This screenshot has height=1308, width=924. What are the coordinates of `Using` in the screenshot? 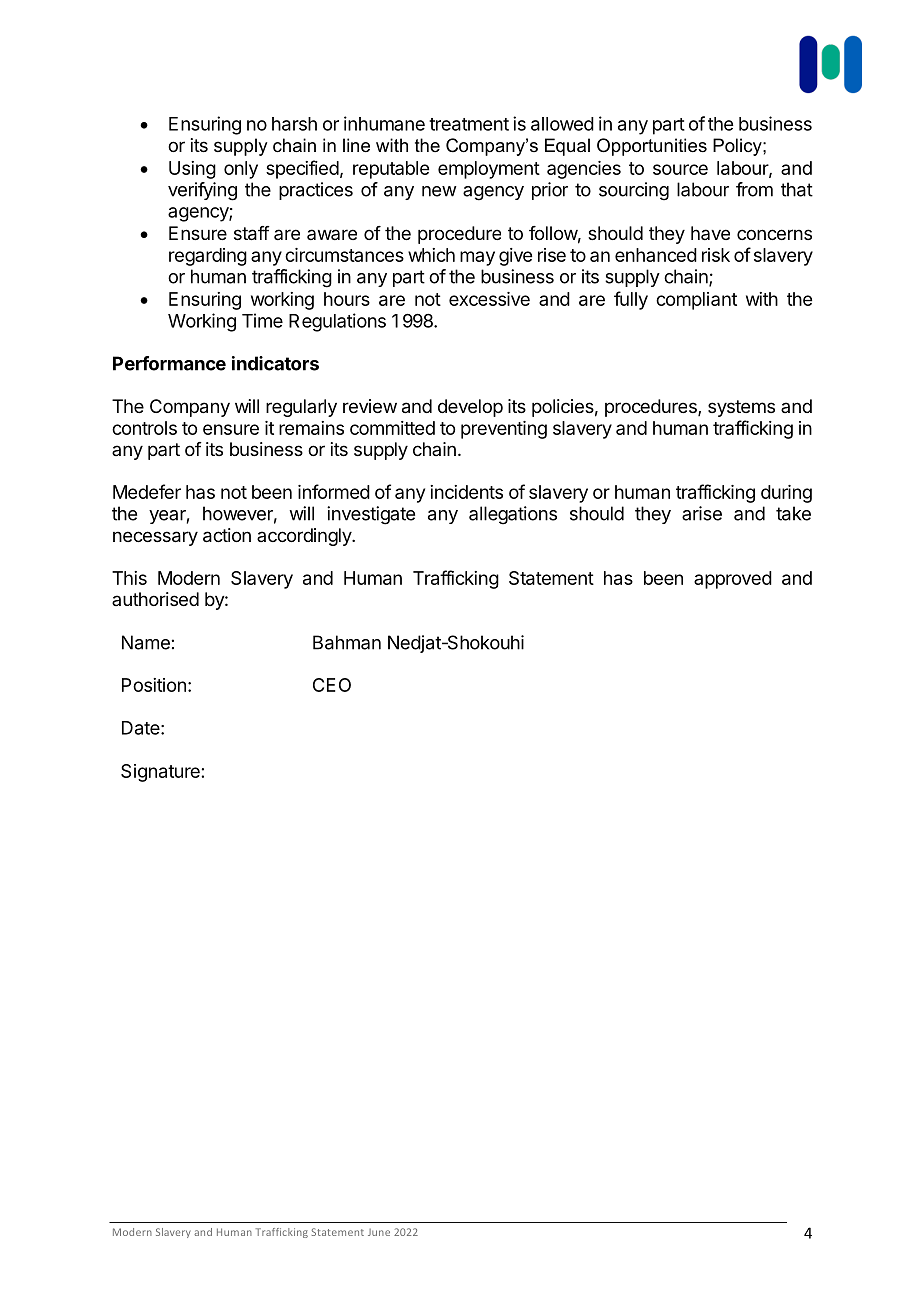 It's located at (192, 170).
